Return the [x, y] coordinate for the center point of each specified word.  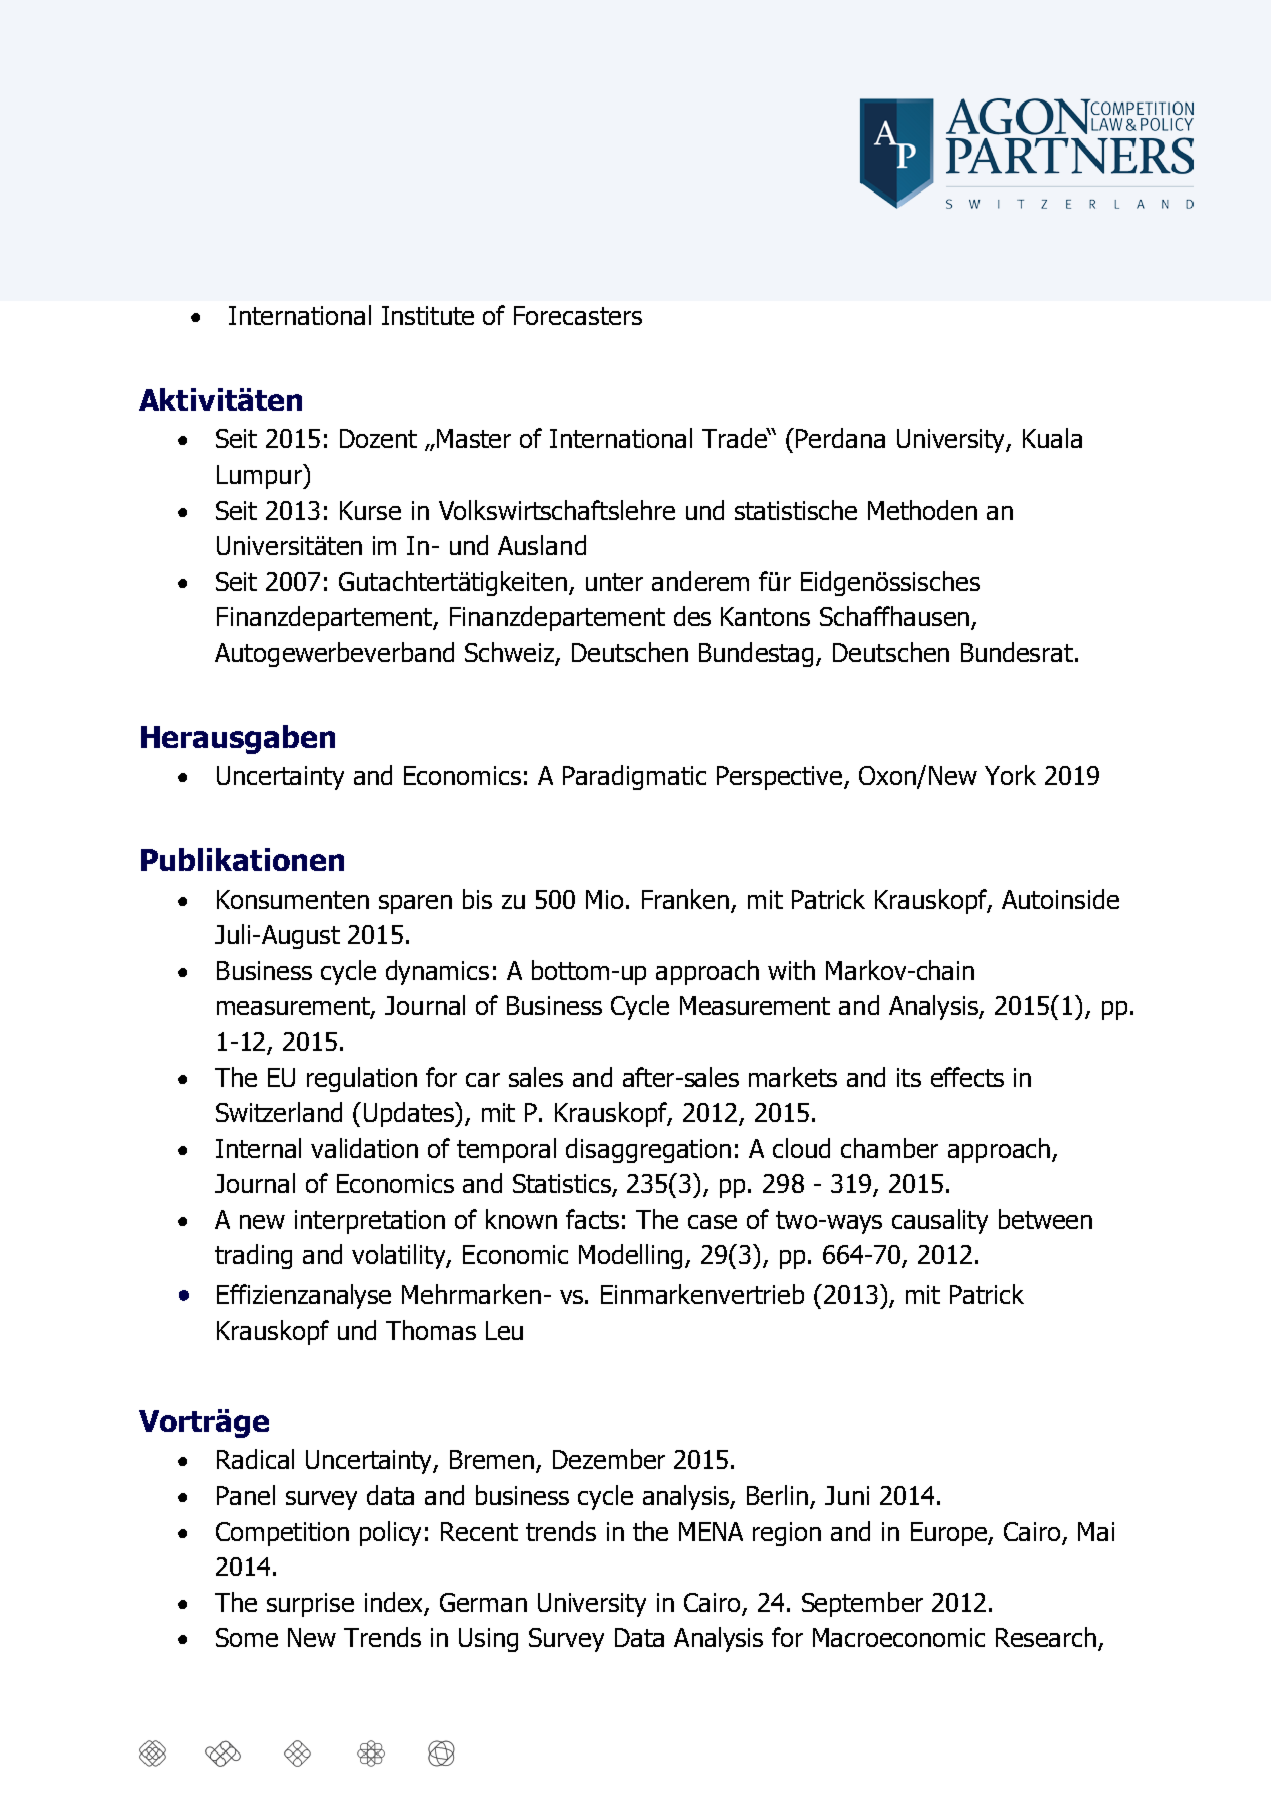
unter [614, 582]
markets [793, 1077]
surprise [310, 1605]
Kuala [1052, 438]
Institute [428, 315]
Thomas [431, 1330]
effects [967, 1077]
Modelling [632, 1256]
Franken [687, 900]
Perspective [781, 778]
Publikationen [242, 859]
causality [940, 1221]
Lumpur [260, 476]
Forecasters [578, 315]
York [1010, 775]
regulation [362, 1079]
